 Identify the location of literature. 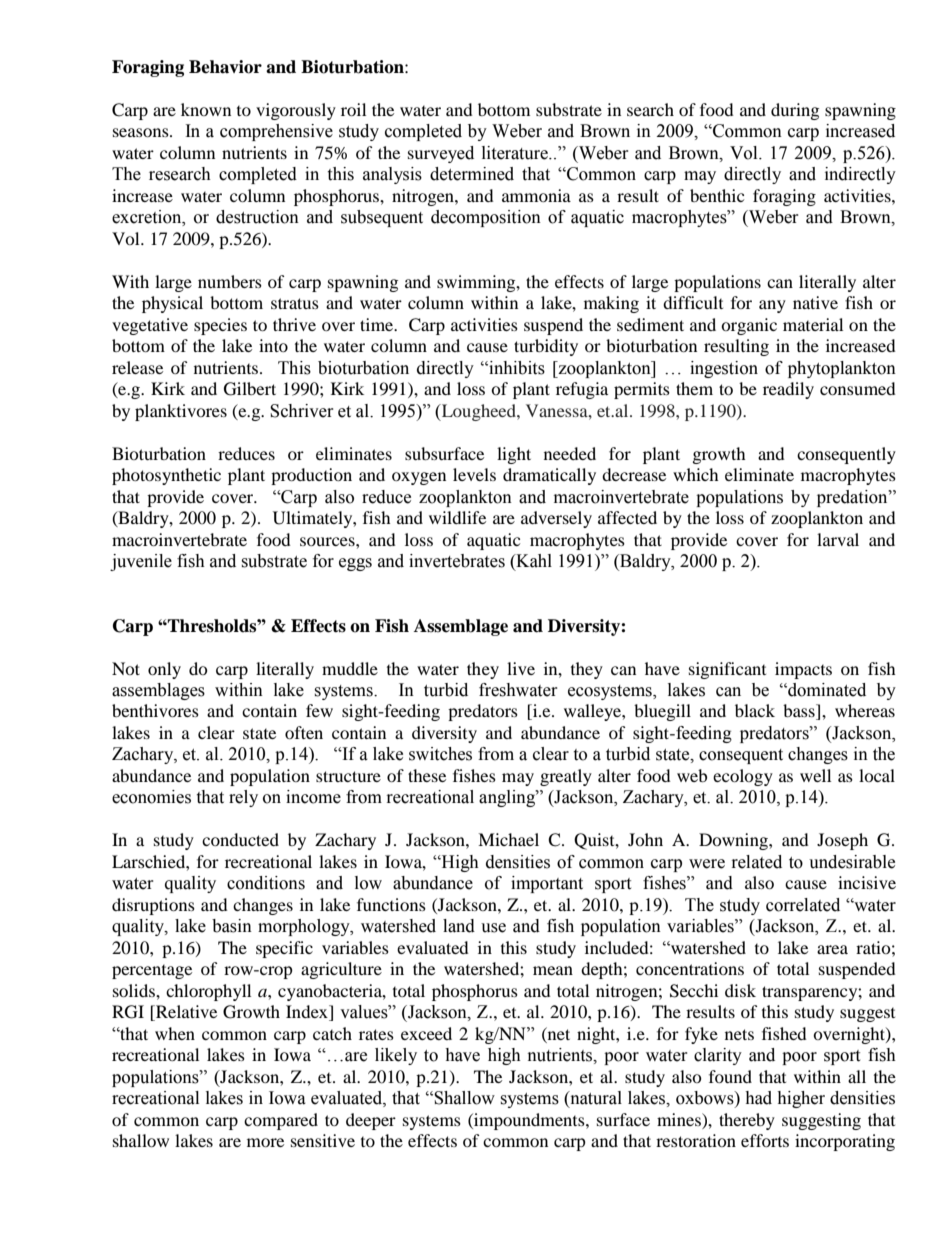
(516, 153).
